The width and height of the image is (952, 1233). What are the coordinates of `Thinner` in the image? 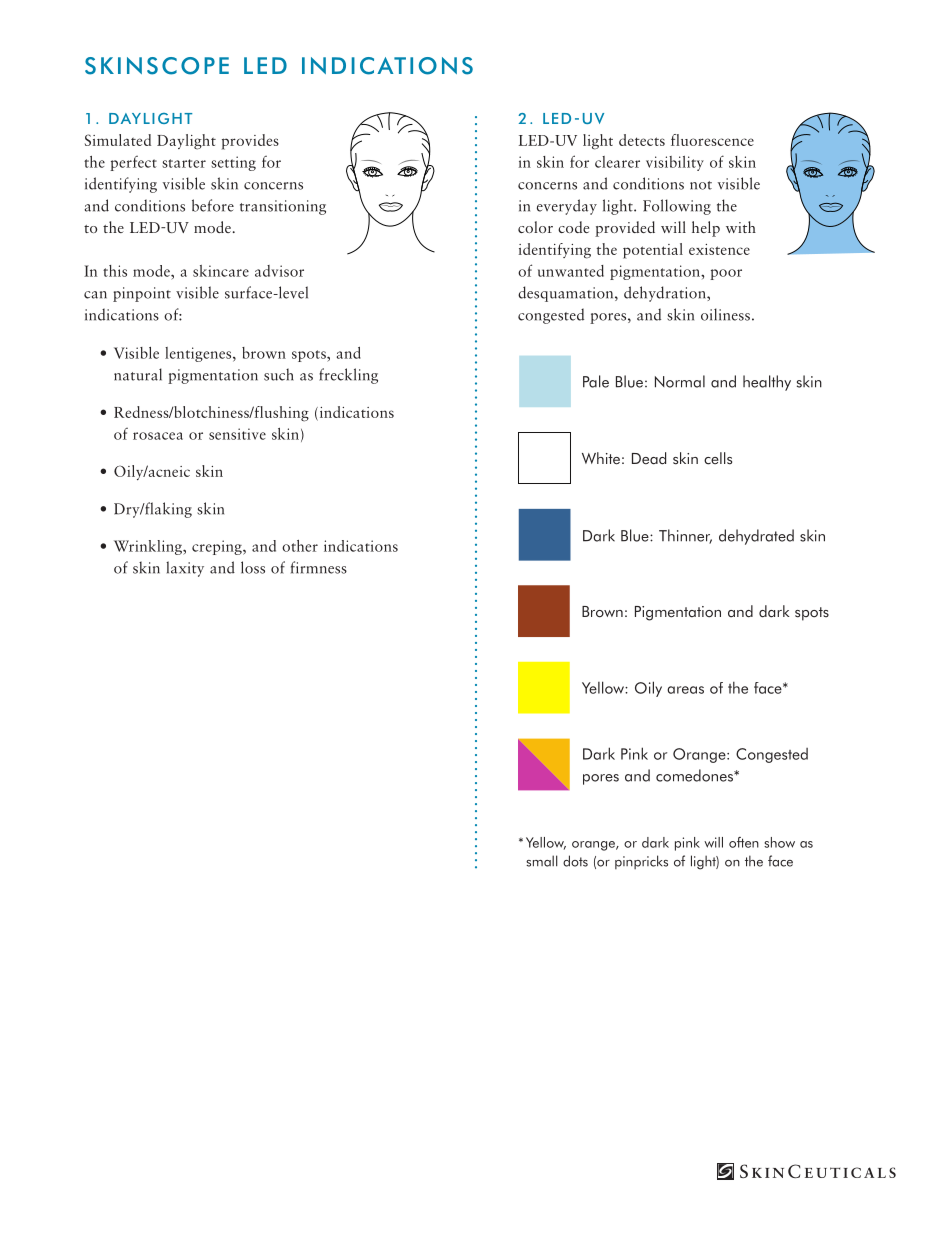 It's located at (685, 536).
